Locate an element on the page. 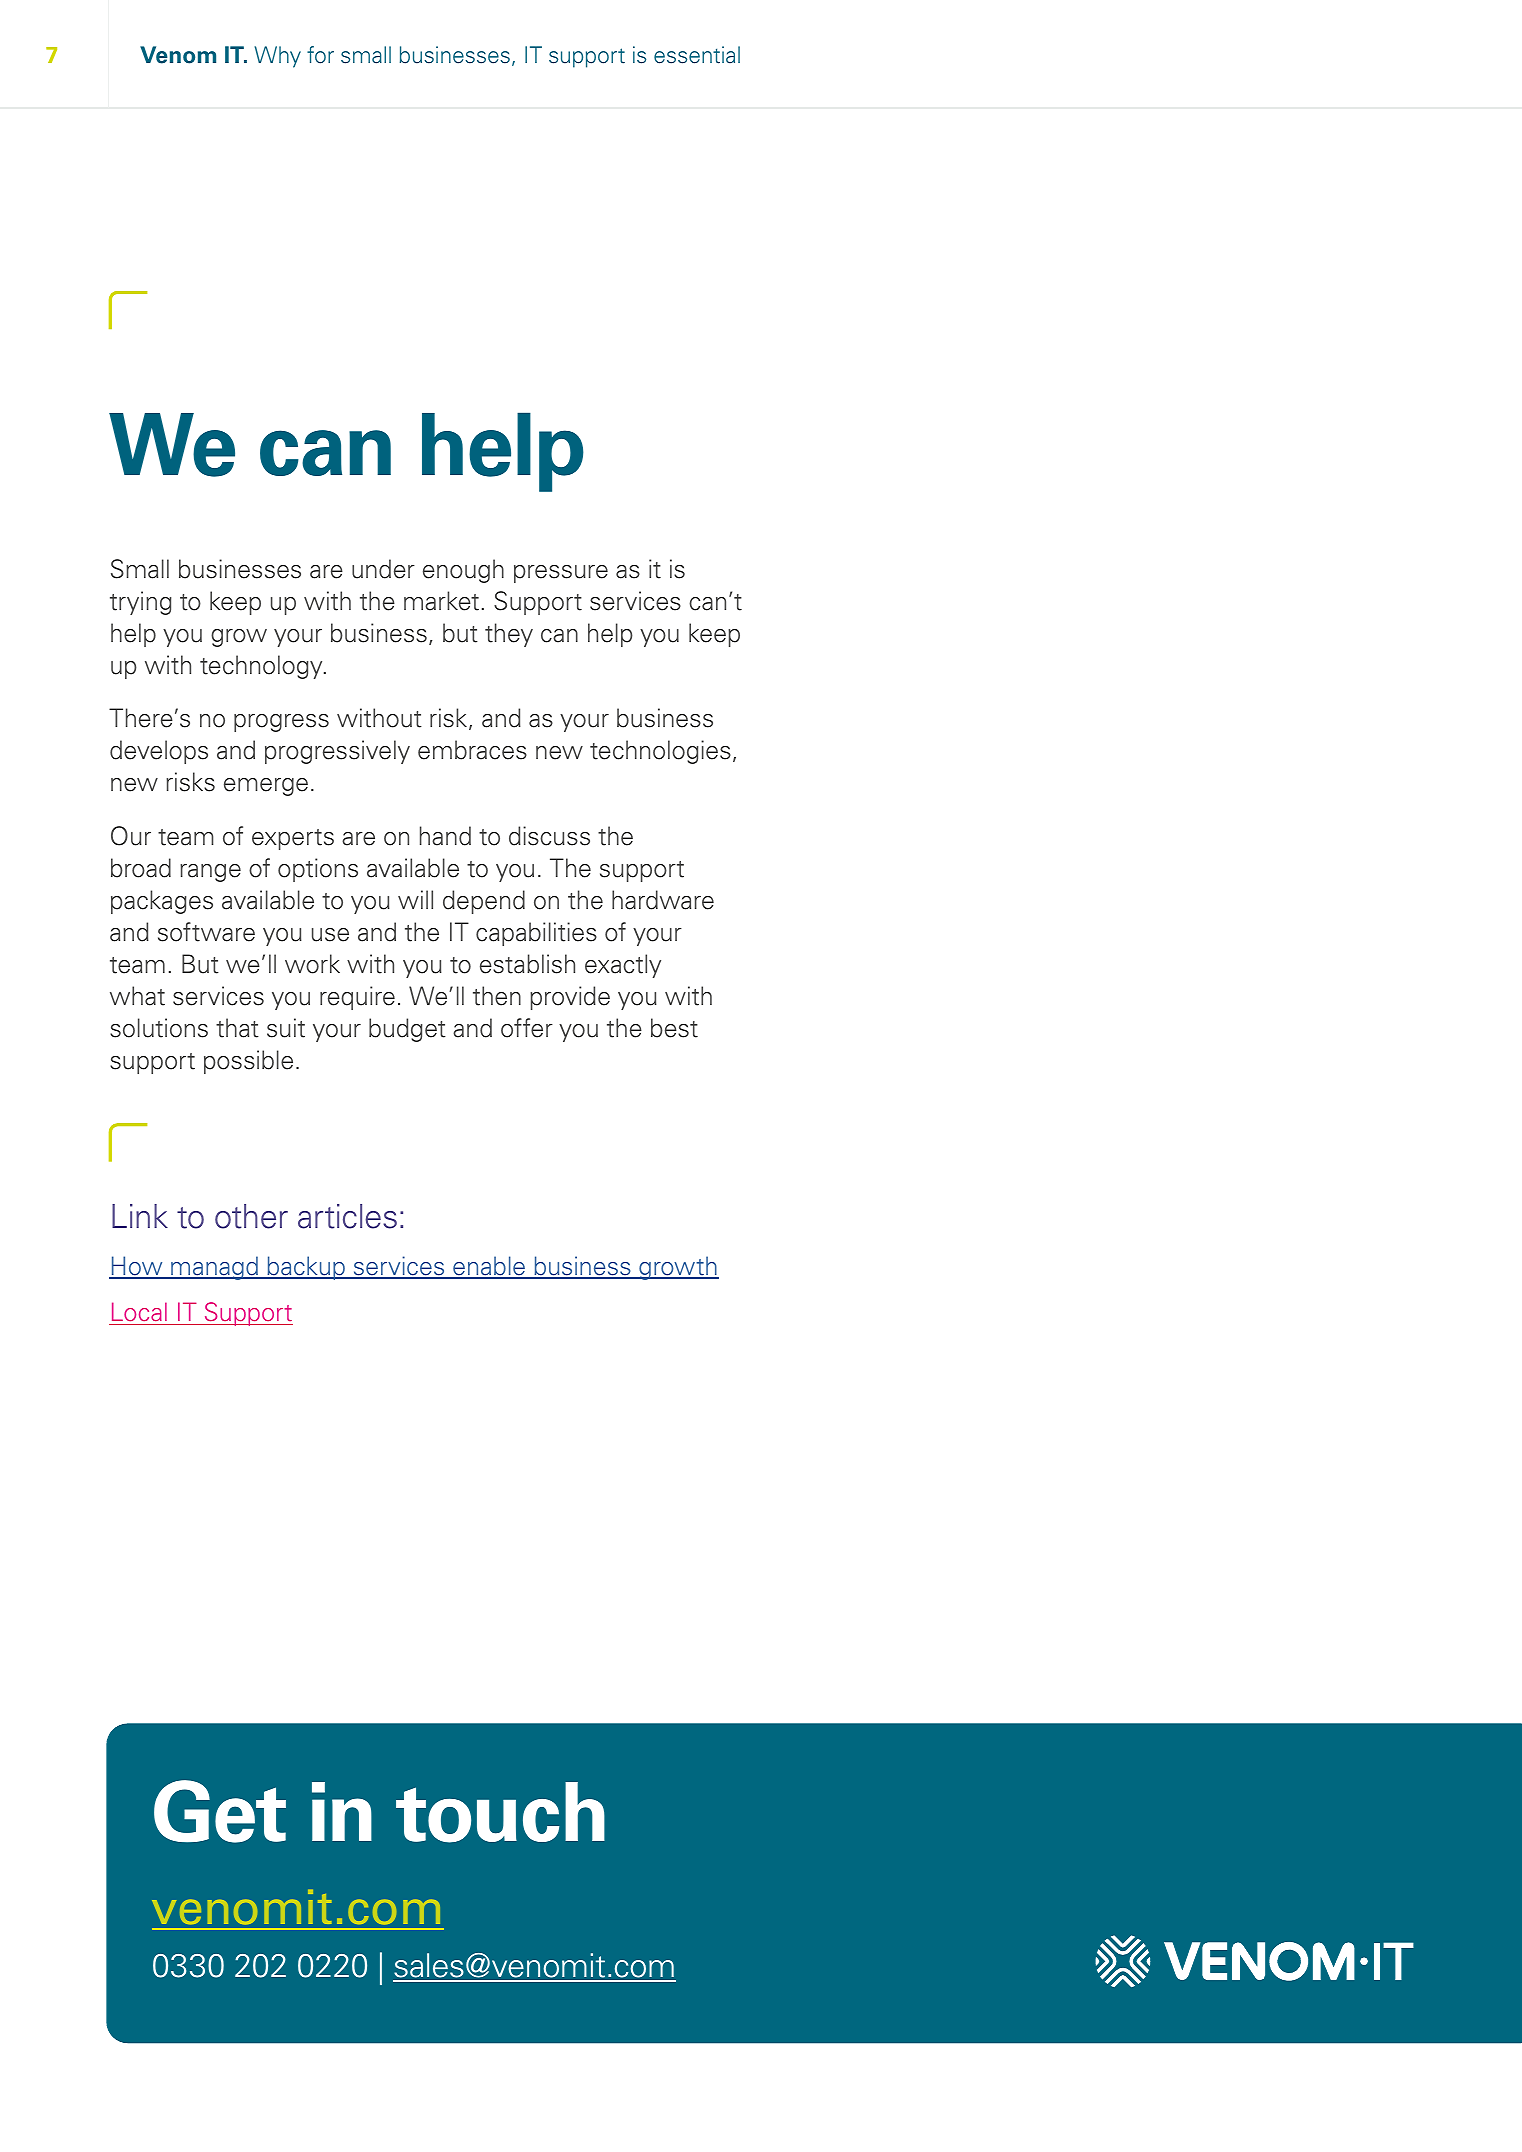 The height and width of the document is (2152, 1522). will is located at coordinates (415, 899).
